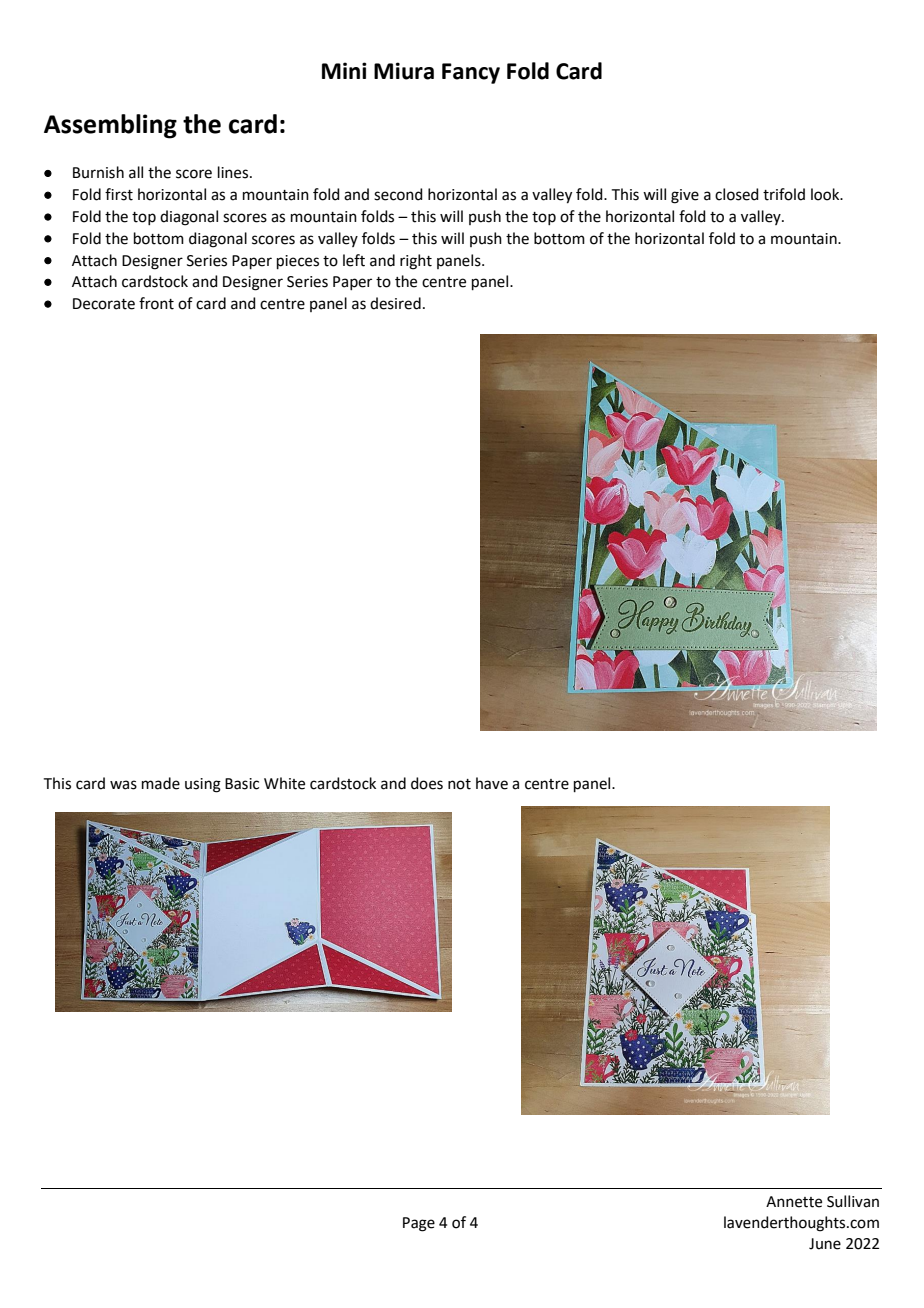 Image resolution: width=924 pixels, height=1308 pixels. I want to click on not, so click(459, 784).
